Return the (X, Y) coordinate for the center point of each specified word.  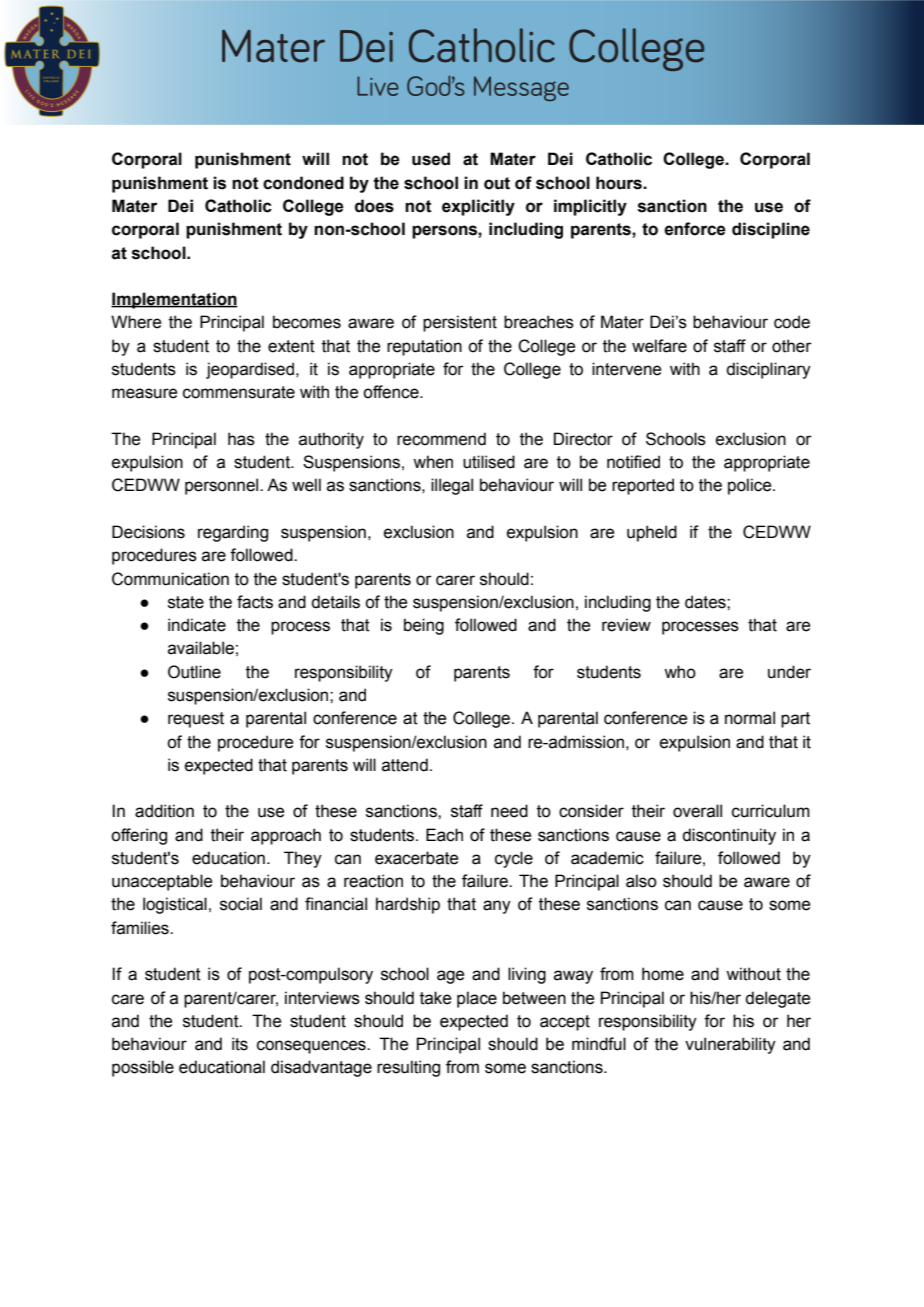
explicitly (478, 207)
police (751, 486)
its (240, 1044)
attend (405, 765)
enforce (695, 229)
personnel (223, 486)
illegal (452, 486)
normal (750, 718)
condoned (303, 183)
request (196, 720)
